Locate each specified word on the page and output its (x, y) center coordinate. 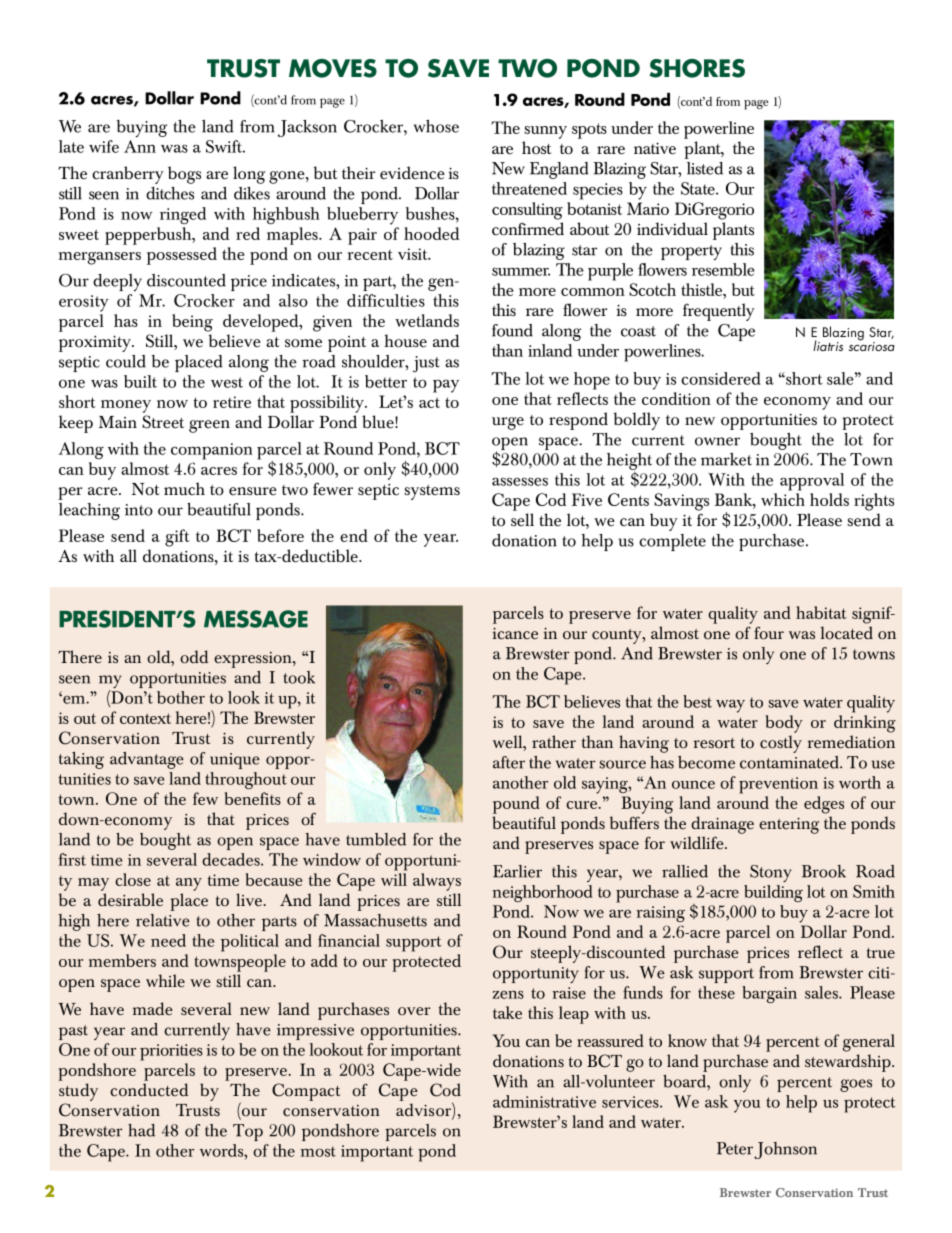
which (783, 499)
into (139, 510)
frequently (719, 312)
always (437, 882)
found (512, 330)
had (141, 1130)
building (773, 893)
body (784, 724)
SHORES (697, 68)
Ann (140, 146)
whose (436, 126)
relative (163, 920)
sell (522, 520)
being (192, 323)
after (509, 762)
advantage (147, 760)
